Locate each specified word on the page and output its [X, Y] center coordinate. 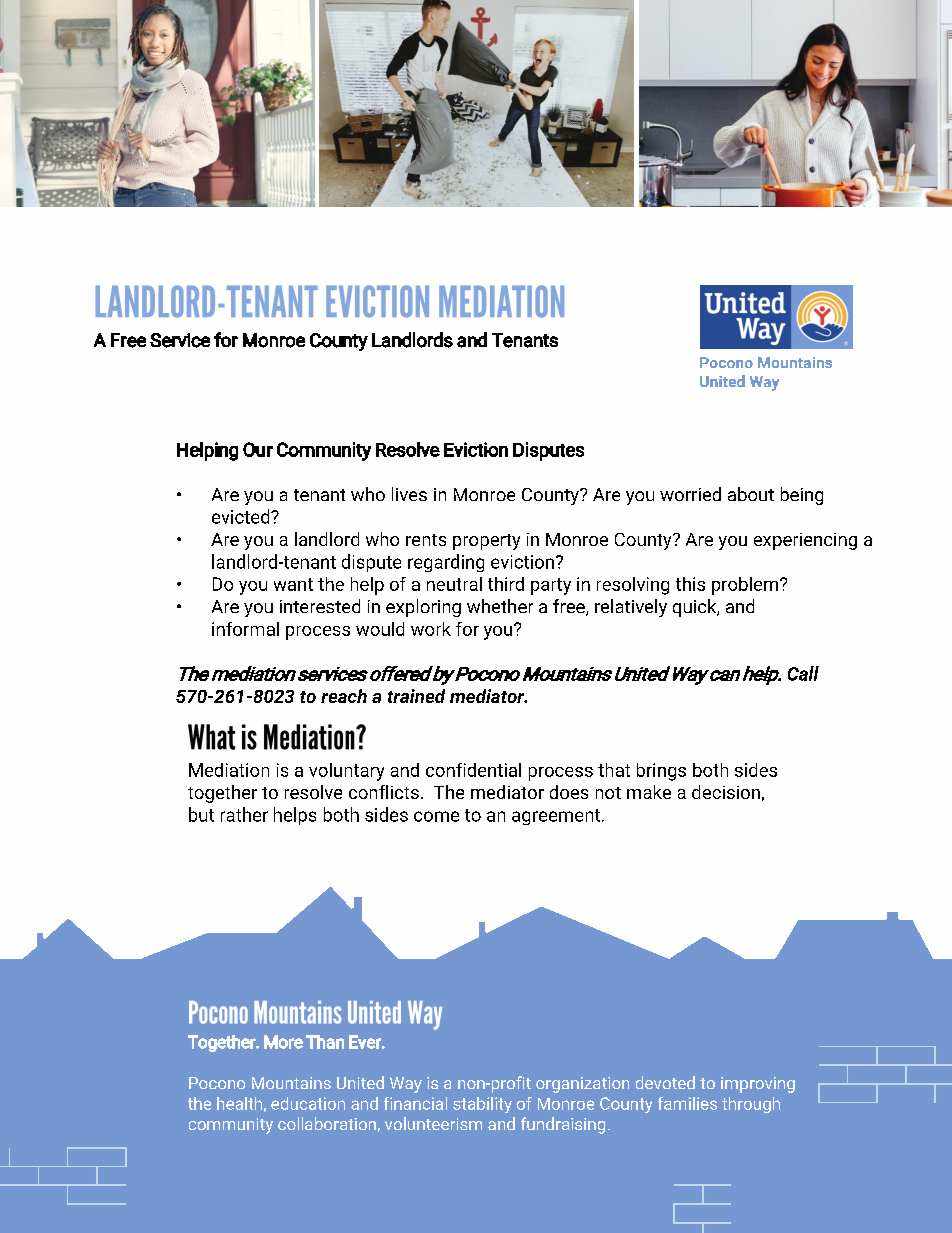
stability [482, 1105]
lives [409, 494]
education [308, 1103]
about [751, 494]
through [751, 1105]
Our [258, 449]
